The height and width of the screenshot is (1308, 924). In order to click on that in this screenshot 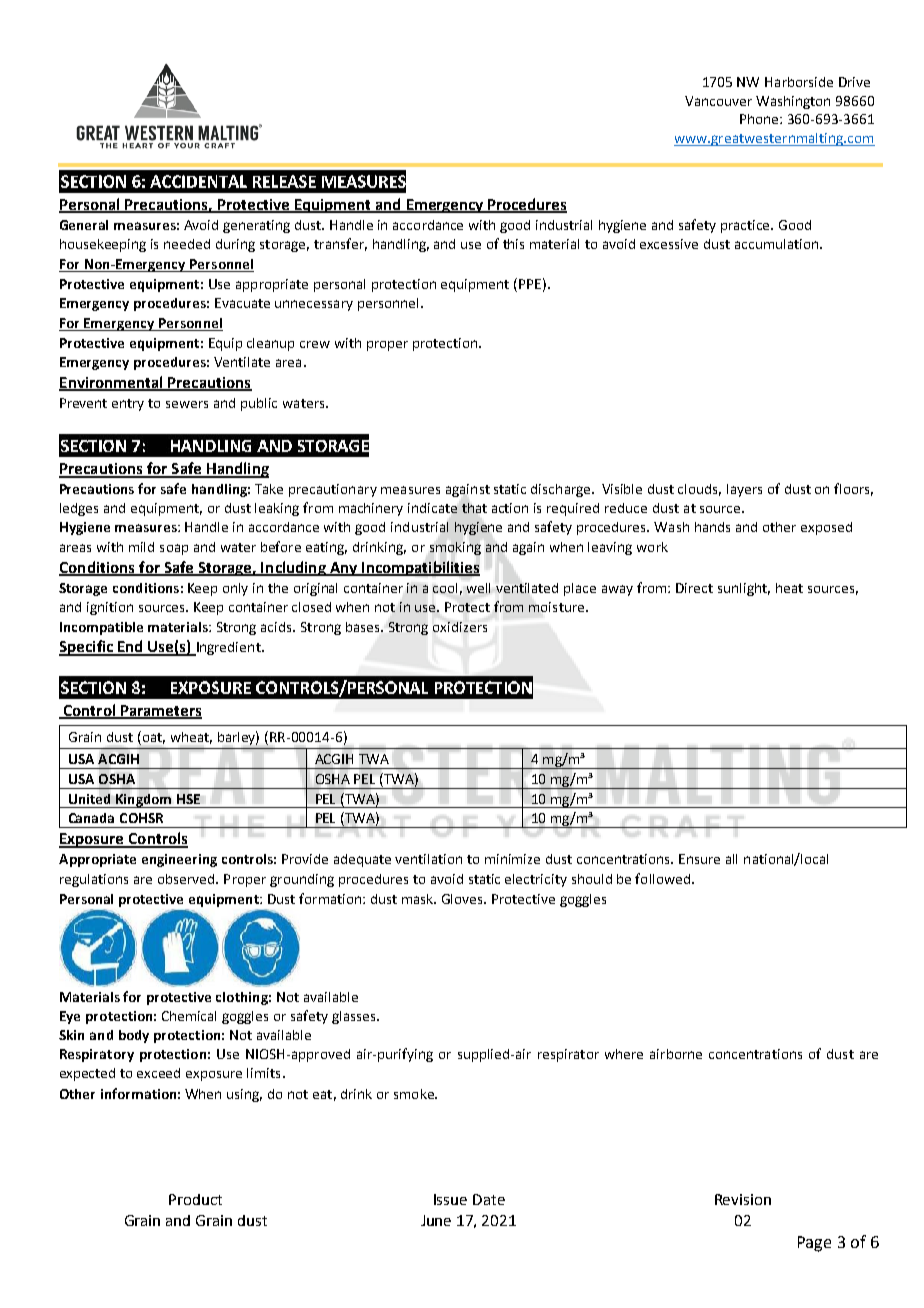, I will do `click(474, 508)`.
